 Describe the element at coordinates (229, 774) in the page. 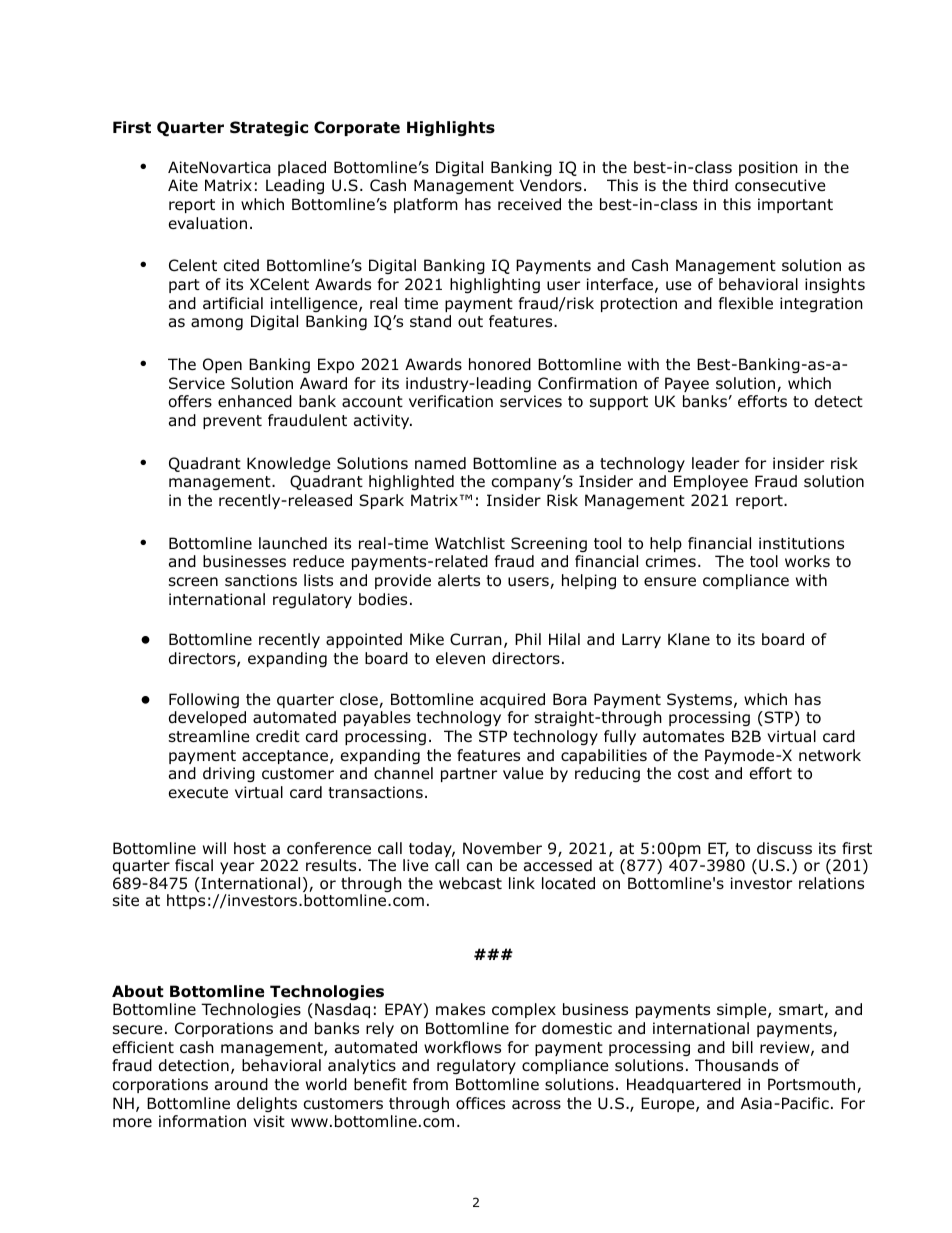

I see `driving` at that location.
